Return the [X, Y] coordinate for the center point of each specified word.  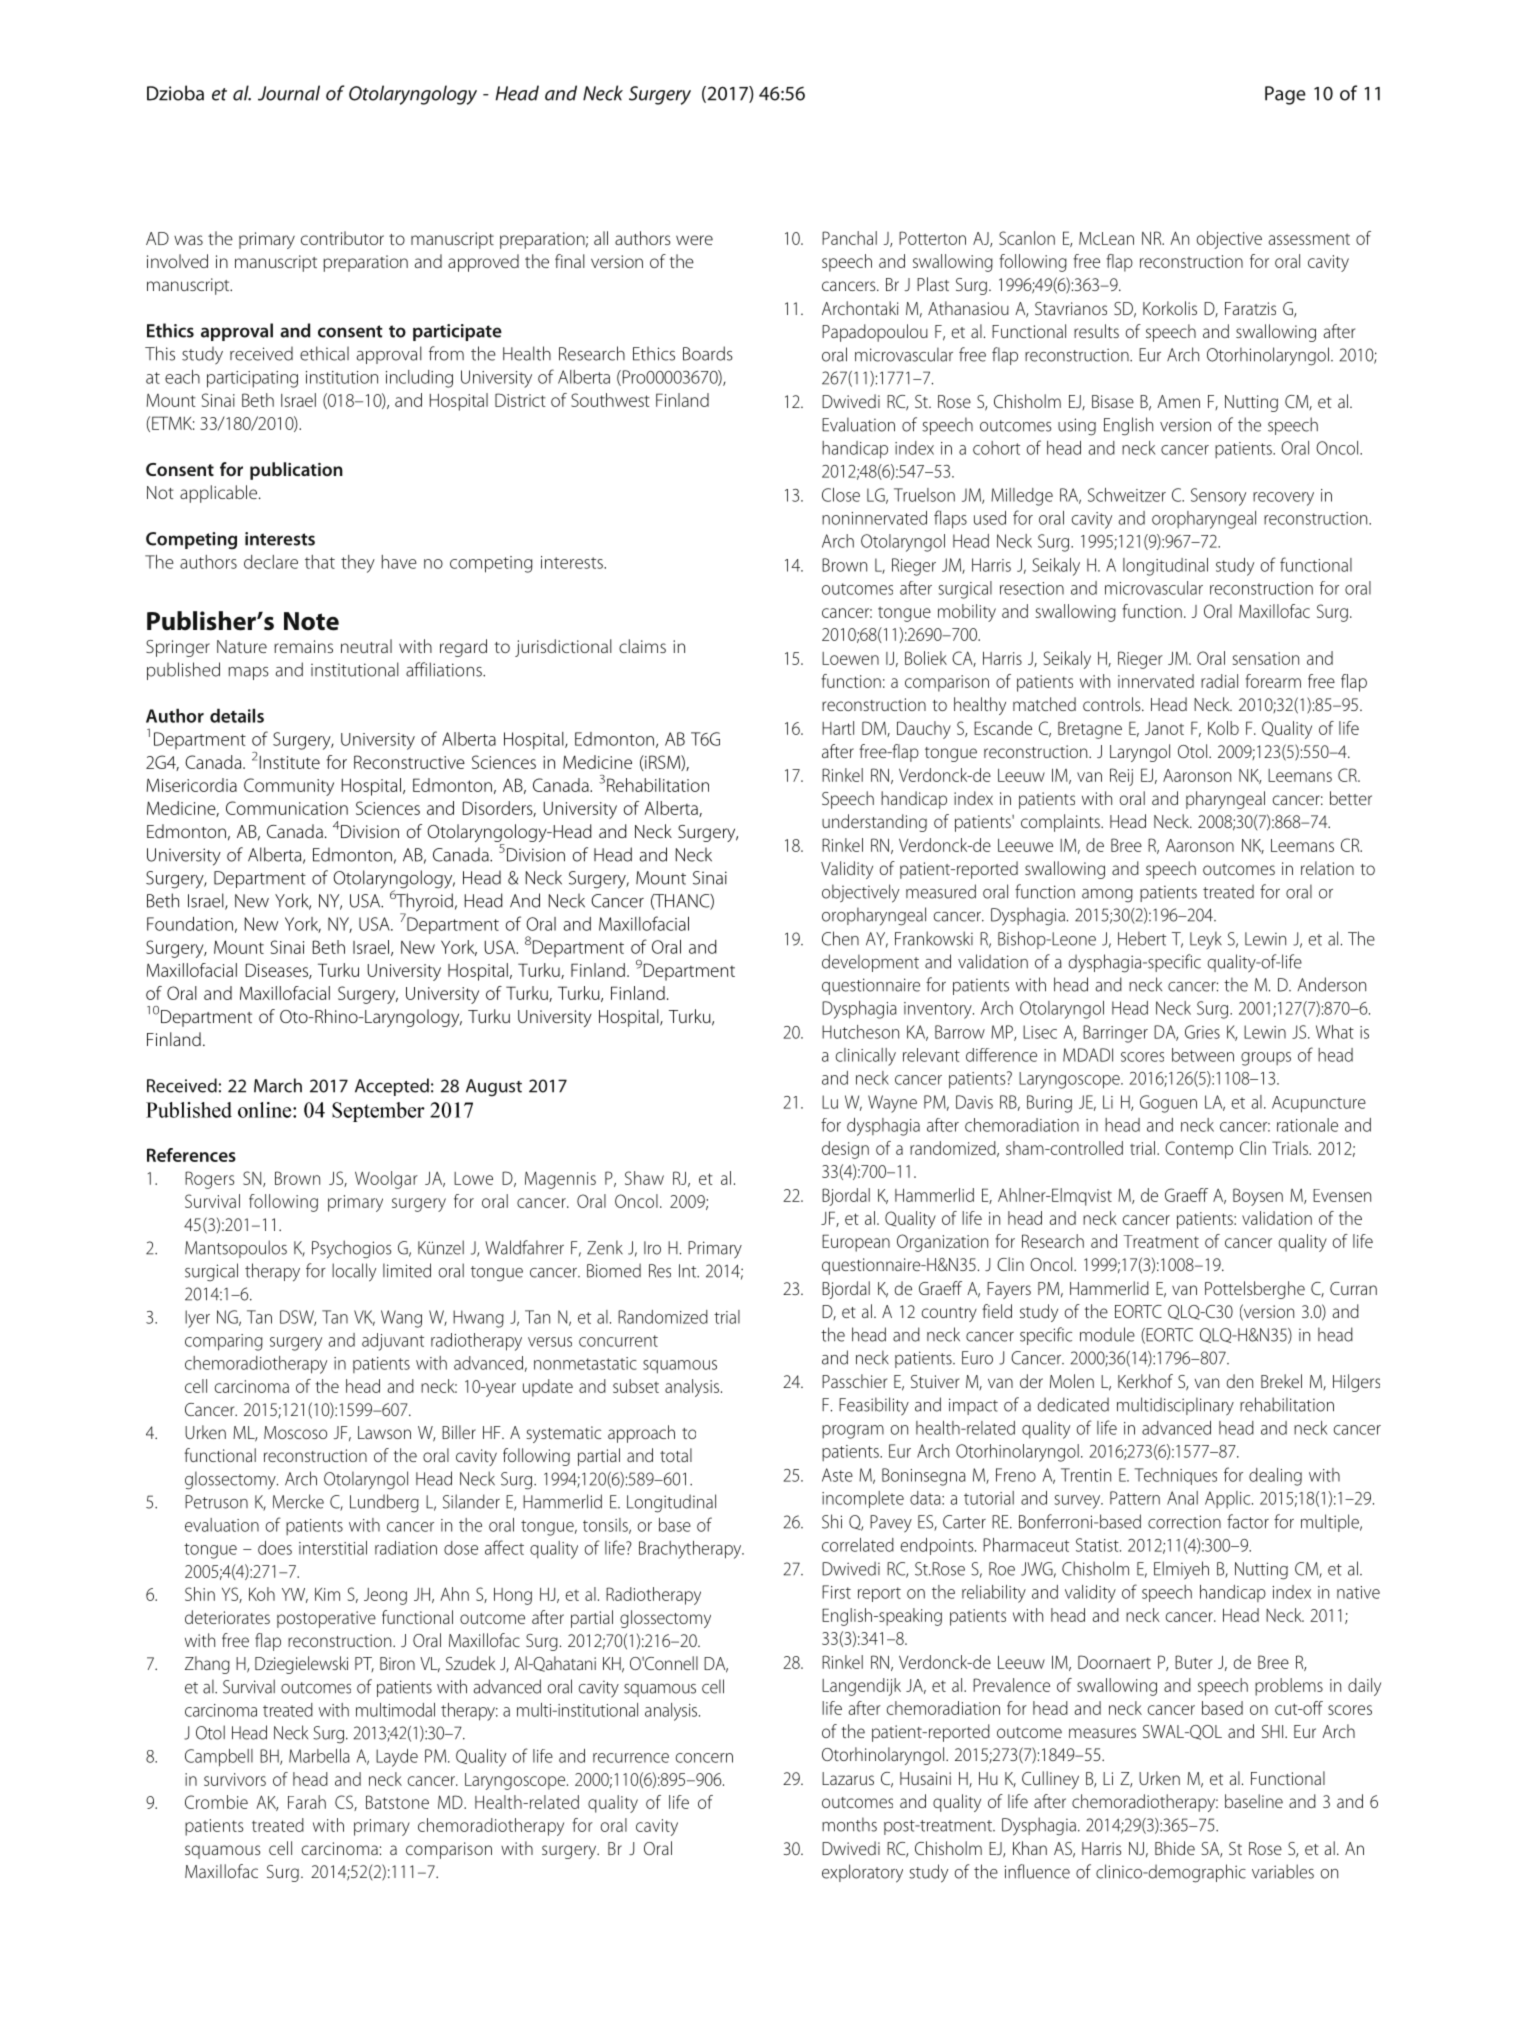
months [849, 1824]
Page [1285, 95]
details [237, 716]
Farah [307, 1802]
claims [642, 646]
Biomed [614, 1270]
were [694, 240]
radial [1219, 681]
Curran [1353, 1288]
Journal [289, 93]
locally [354, 1272]
